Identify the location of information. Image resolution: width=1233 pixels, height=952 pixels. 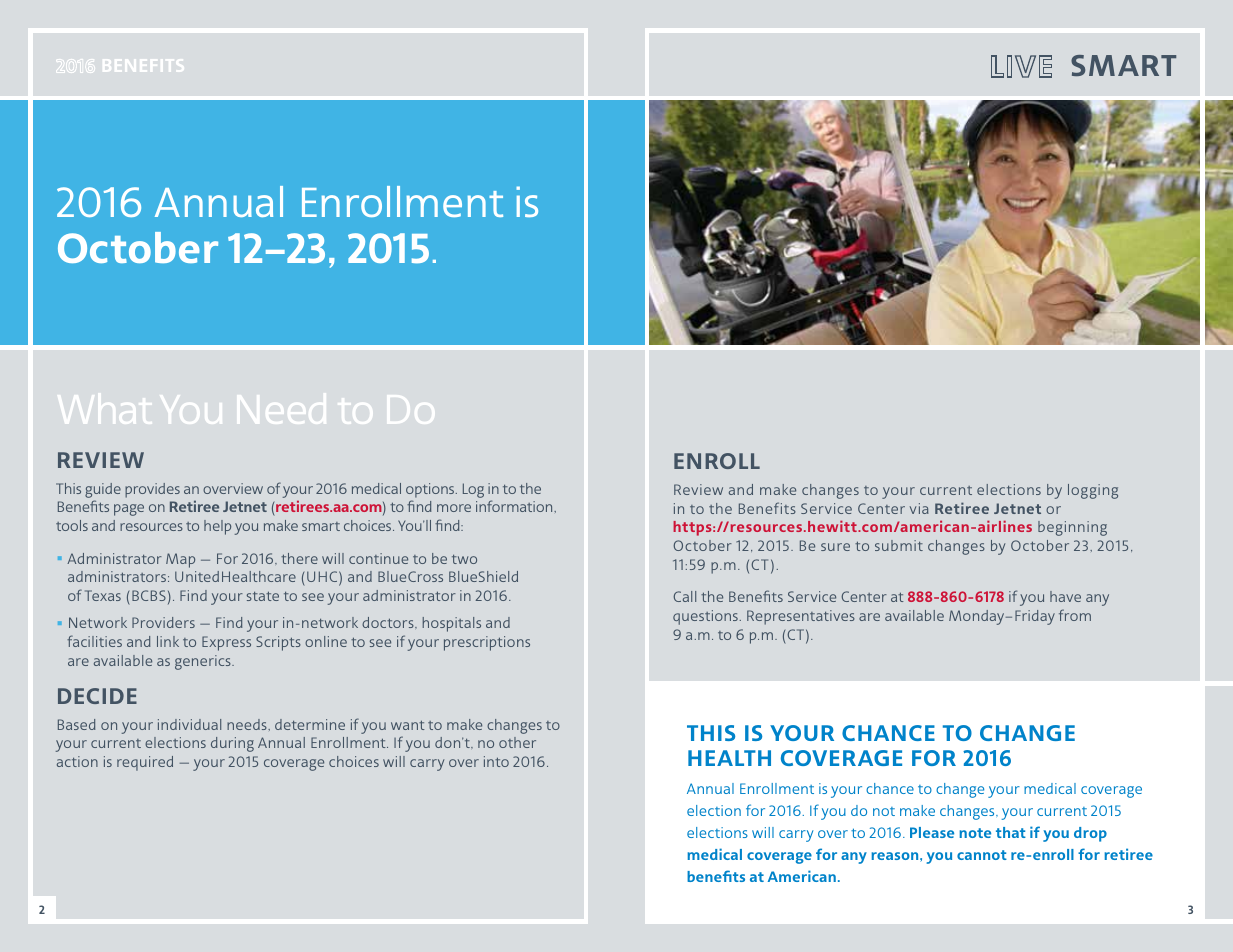
(515, 506).
